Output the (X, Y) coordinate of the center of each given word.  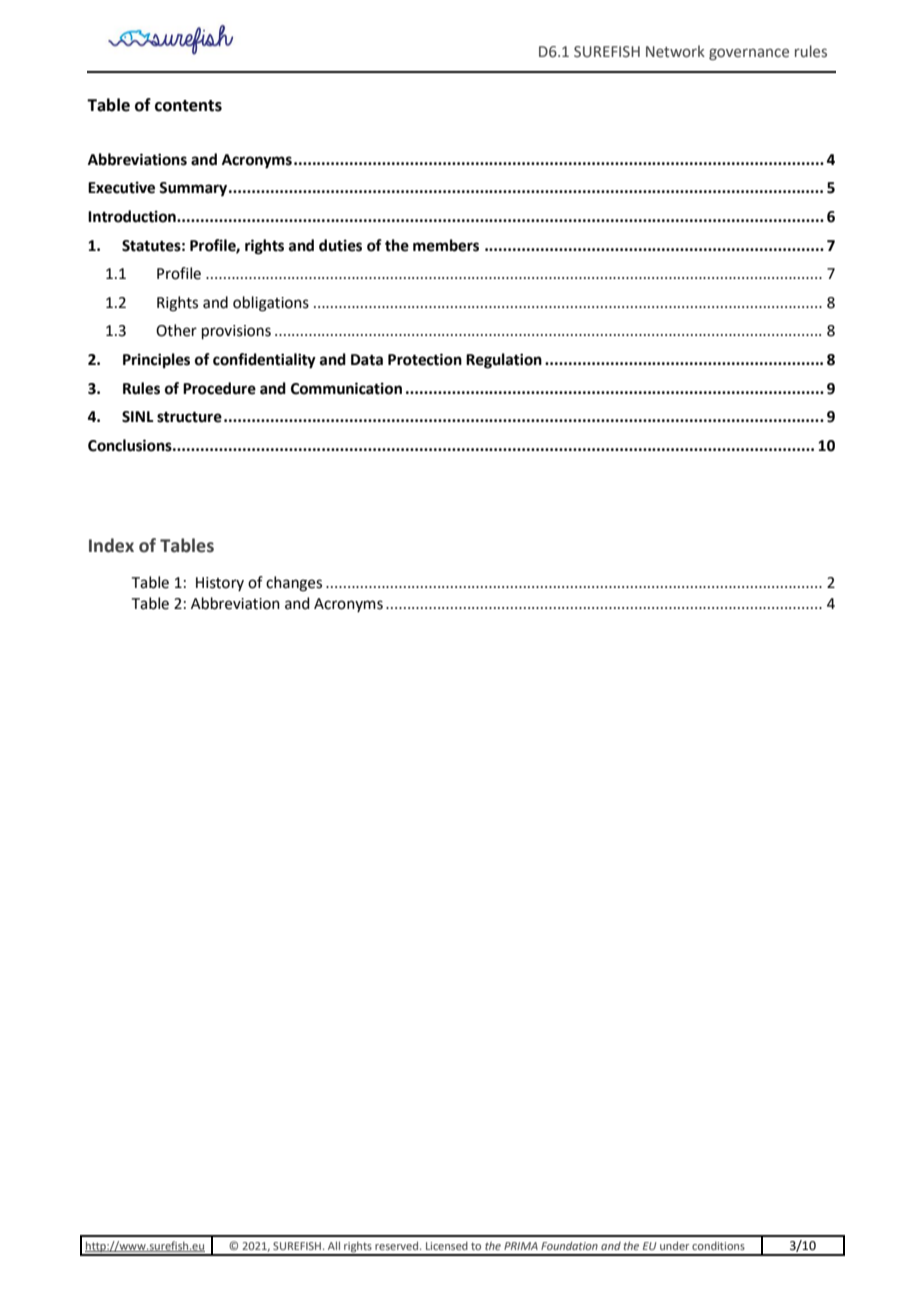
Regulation (504, 361)
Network (675, 51)
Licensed (447, 1245)
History (220, 584)
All (334, 1245)
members (446, 245)
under (674, 1245)
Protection (425, 359)
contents (188, 106)
